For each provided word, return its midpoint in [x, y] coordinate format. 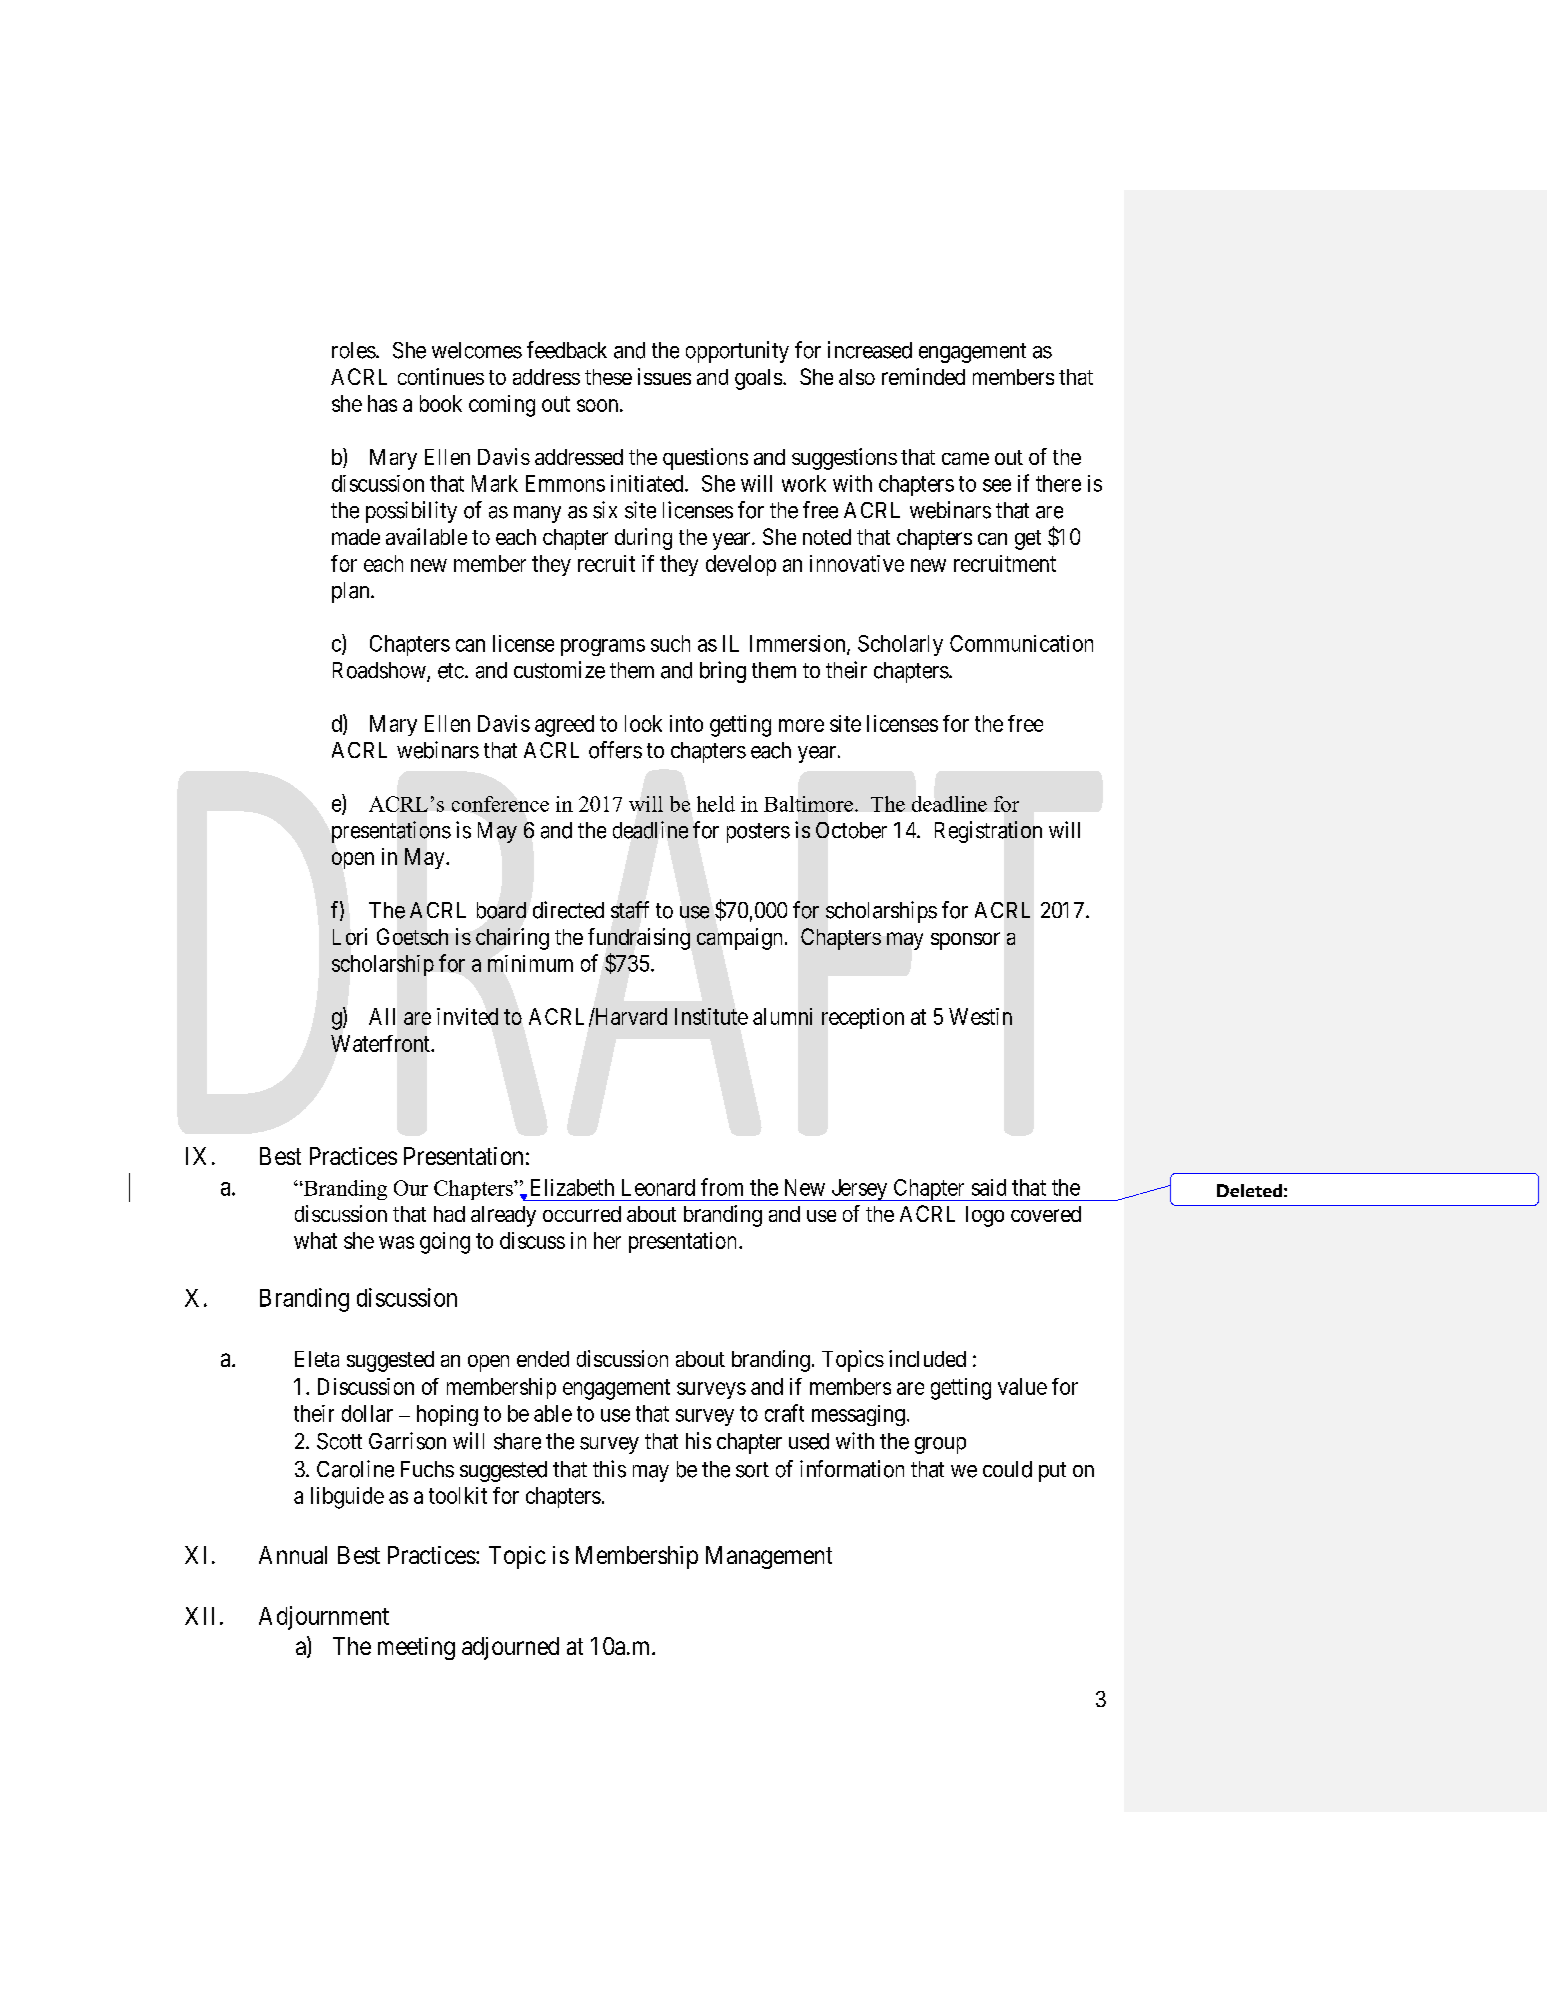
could [1007, 1469]
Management [769, 1557]
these [608, 377]
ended [543, 1359]
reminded [923, 376]
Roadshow [380, 671]
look [643, 723]
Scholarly [900, 645]
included [927, 1358]
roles [354, 350]
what [315, 1240]
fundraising [639, 939]
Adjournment [324, 1618]
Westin [980, 1016]
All [382, 1016]
